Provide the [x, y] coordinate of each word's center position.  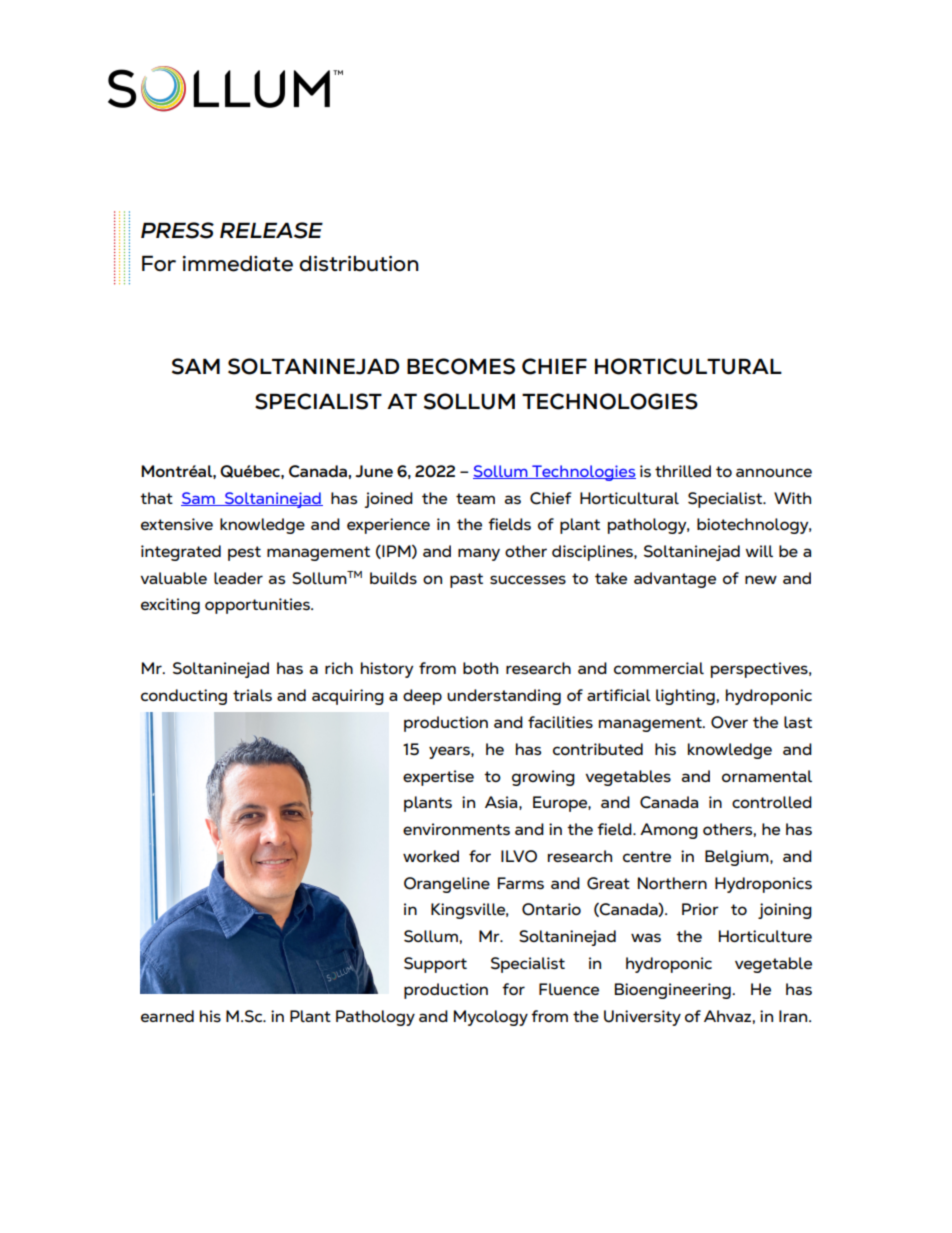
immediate [238, 263]
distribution [359, 264]
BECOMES [461, 366]
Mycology [491, 1018]
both [480, 668]
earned [167, 1016]
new [761, 579]
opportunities [258, 606]
